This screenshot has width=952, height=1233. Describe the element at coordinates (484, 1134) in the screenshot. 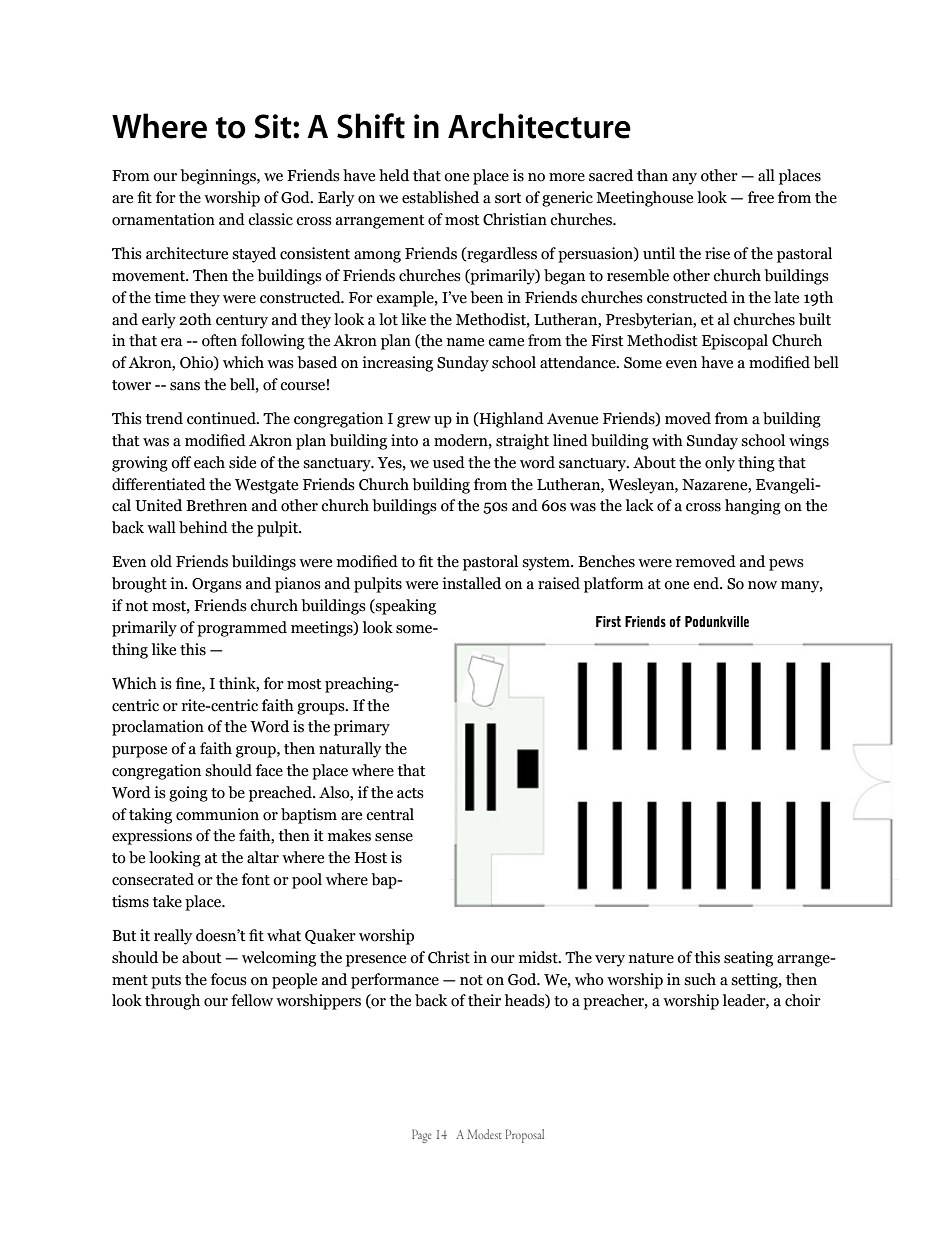

I see `Modest` at that location.
